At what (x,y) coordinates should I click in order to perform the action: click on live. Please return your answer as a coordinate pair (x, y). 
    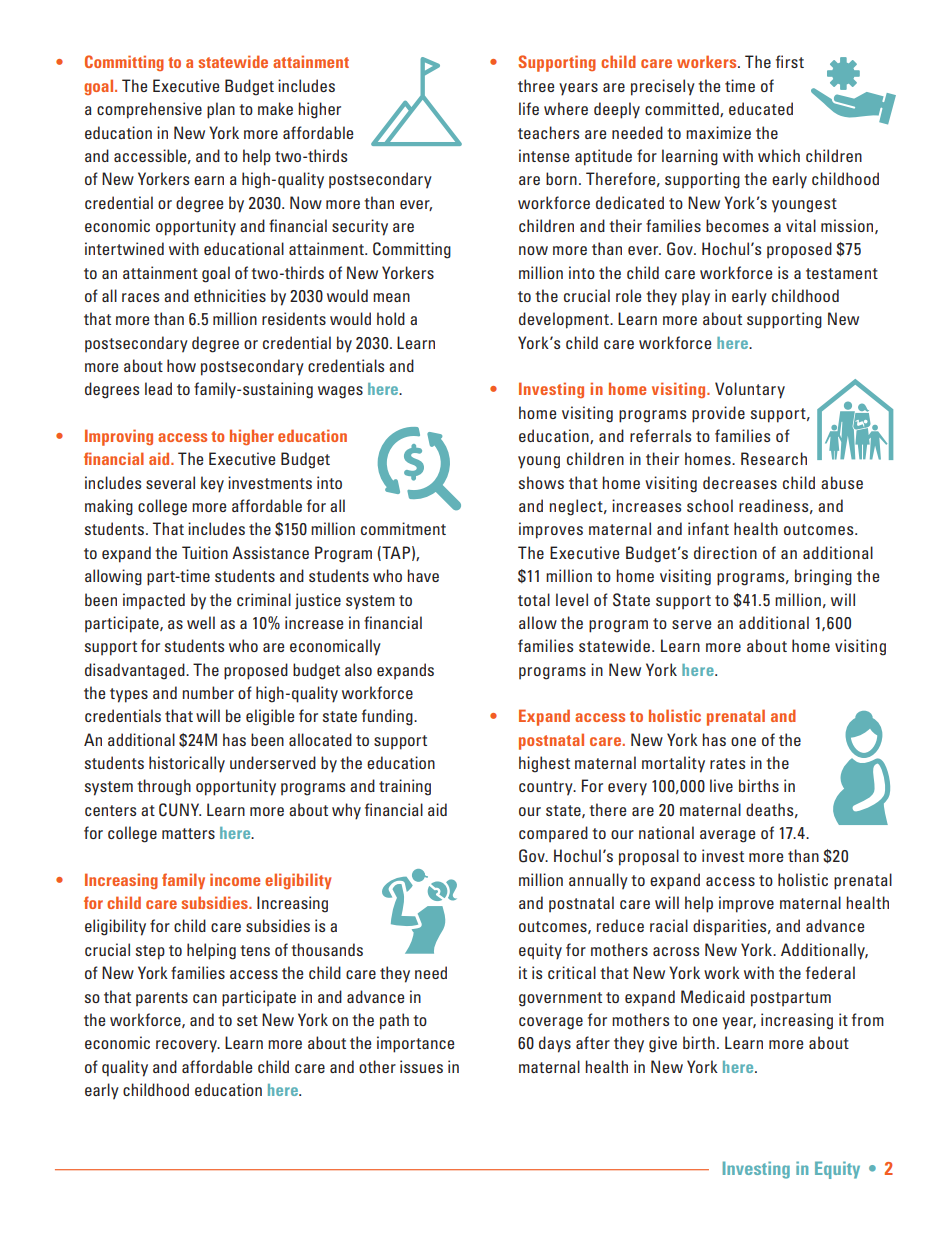
    Looking at the image, I should click on (721, 785).
